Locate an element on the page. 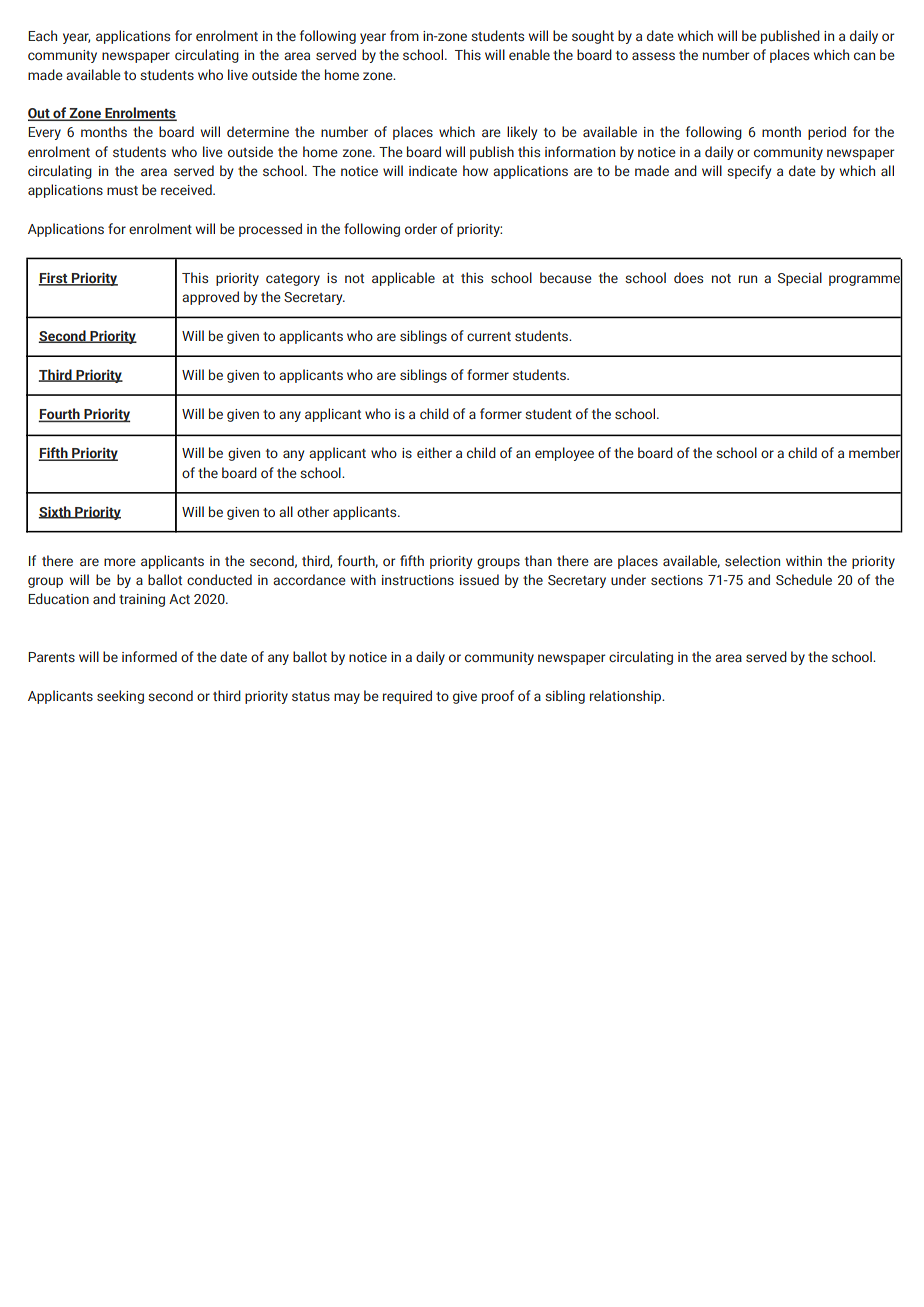  run is located at coordinates (748, 279).
